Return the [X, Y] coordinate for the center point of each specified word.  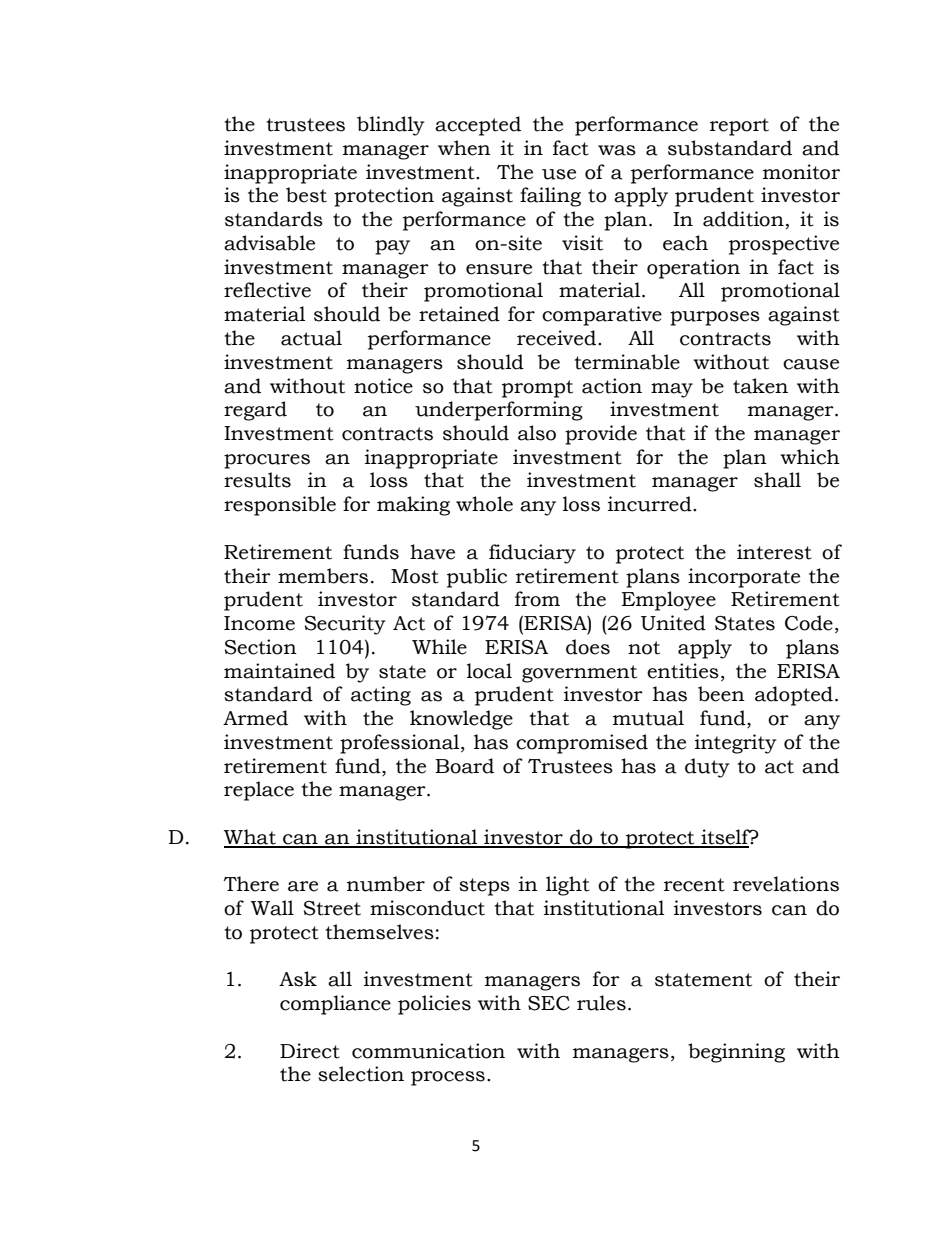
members [323, 576]
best [306, 195]
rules [601, 1003]
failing [550, 197]
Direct [310, 1051]
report [739, 127]
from [537, 599]
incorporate [744, 578]
